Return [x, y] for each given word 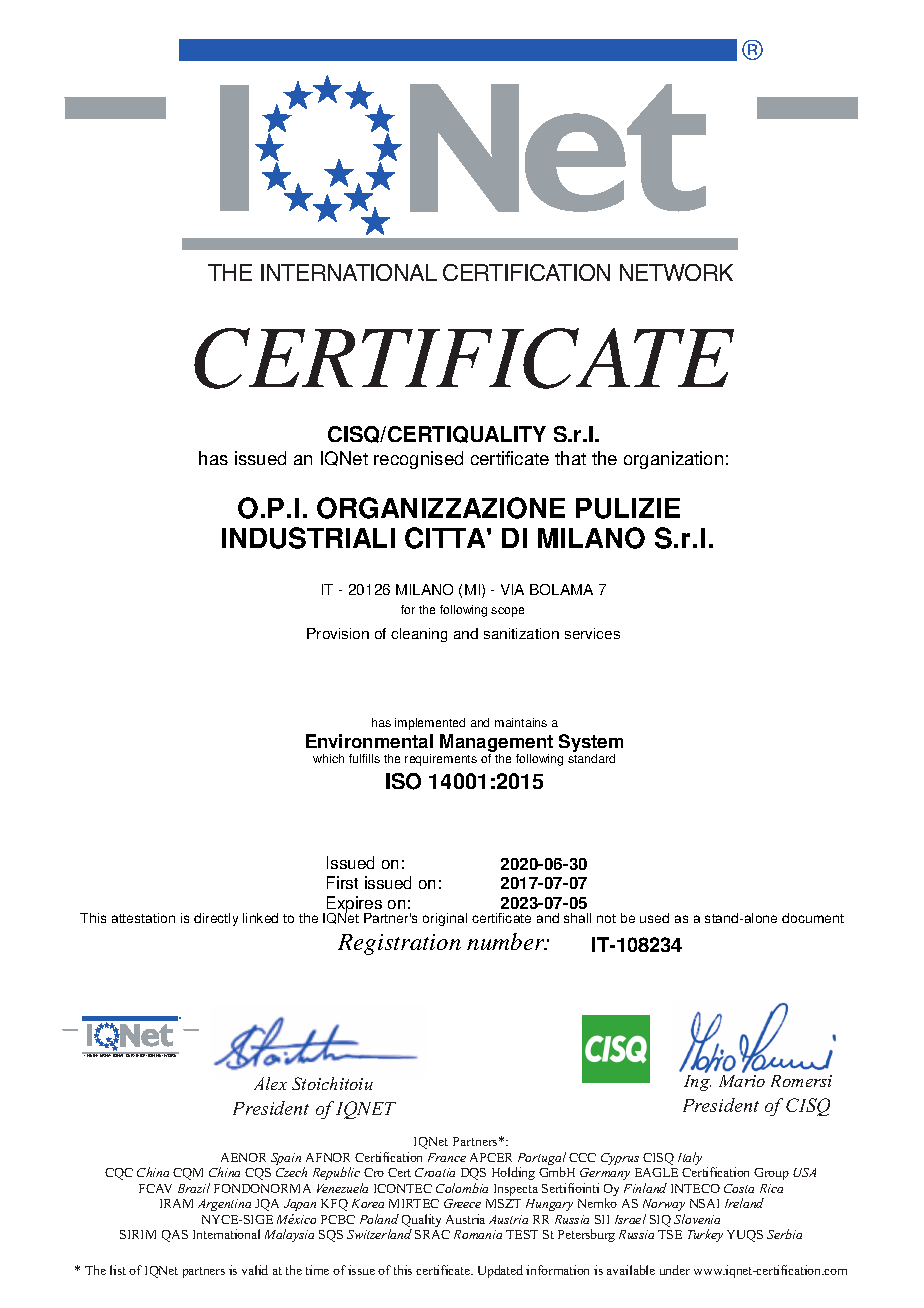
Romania [478, 1234]
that [570, 458]
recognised [418, 460]
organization [673, 460]
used [654, 918]
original [445, 919]
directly [216, 919]
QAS [175, 1236]
